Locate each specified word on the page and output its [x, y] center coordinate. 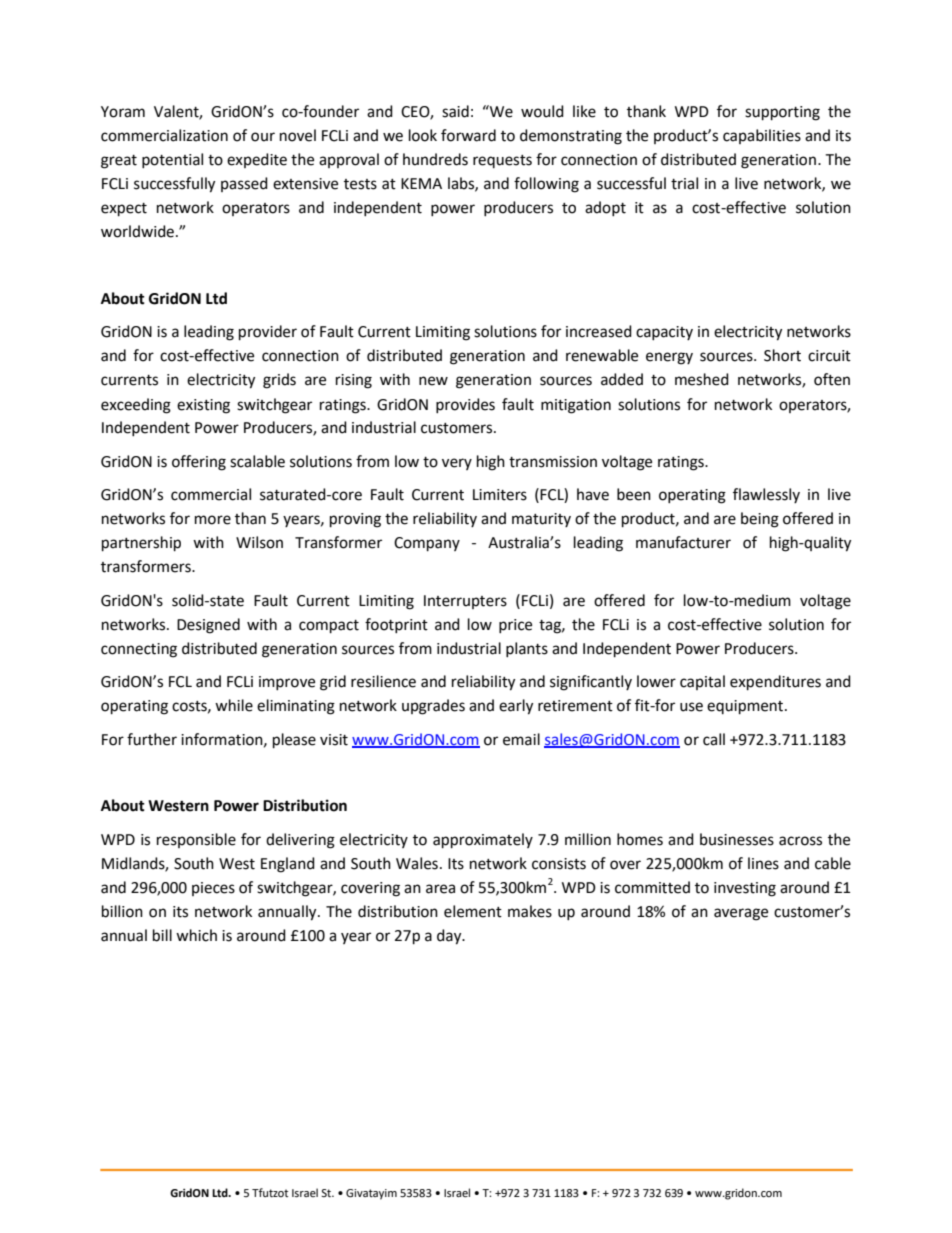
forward [468, 135]
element [473, 911]
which [196, 935]
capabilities [762, 136]
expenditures [775, 683]
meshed [702, 379]
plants [527, 649]
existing [203, 406]
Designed [208, 626]
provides [465, 405]
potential [172, 160]
